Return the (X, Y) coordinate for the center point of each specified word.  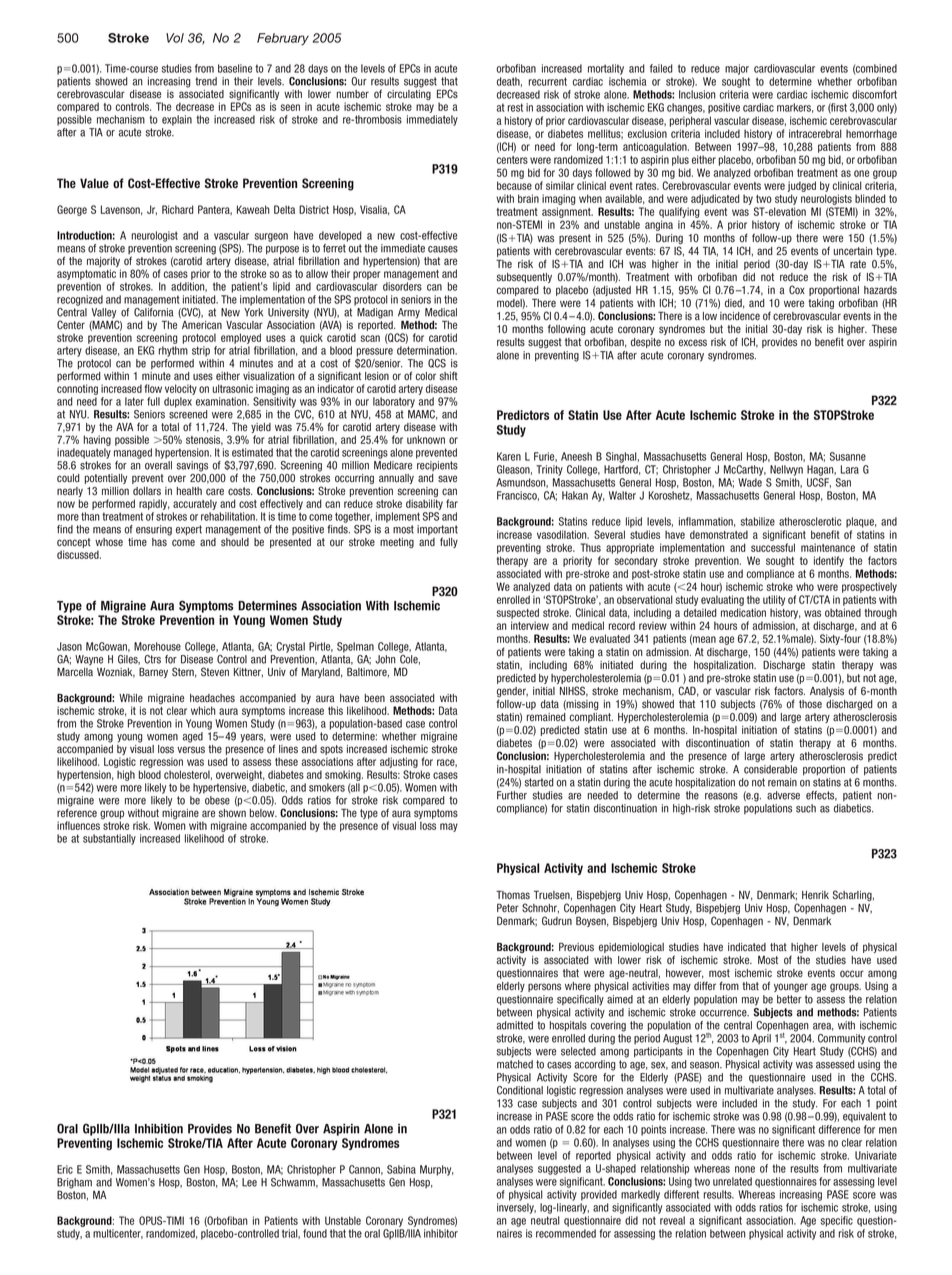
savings (192, 466)
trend (206, 81)
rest (515, 107)
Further (512, 795)
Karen (509, 456)
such (806, 808)
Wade (750, 482)
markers (795, 108)
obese (217, 800)
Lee (249, 1182)
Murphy (437, 1170)
